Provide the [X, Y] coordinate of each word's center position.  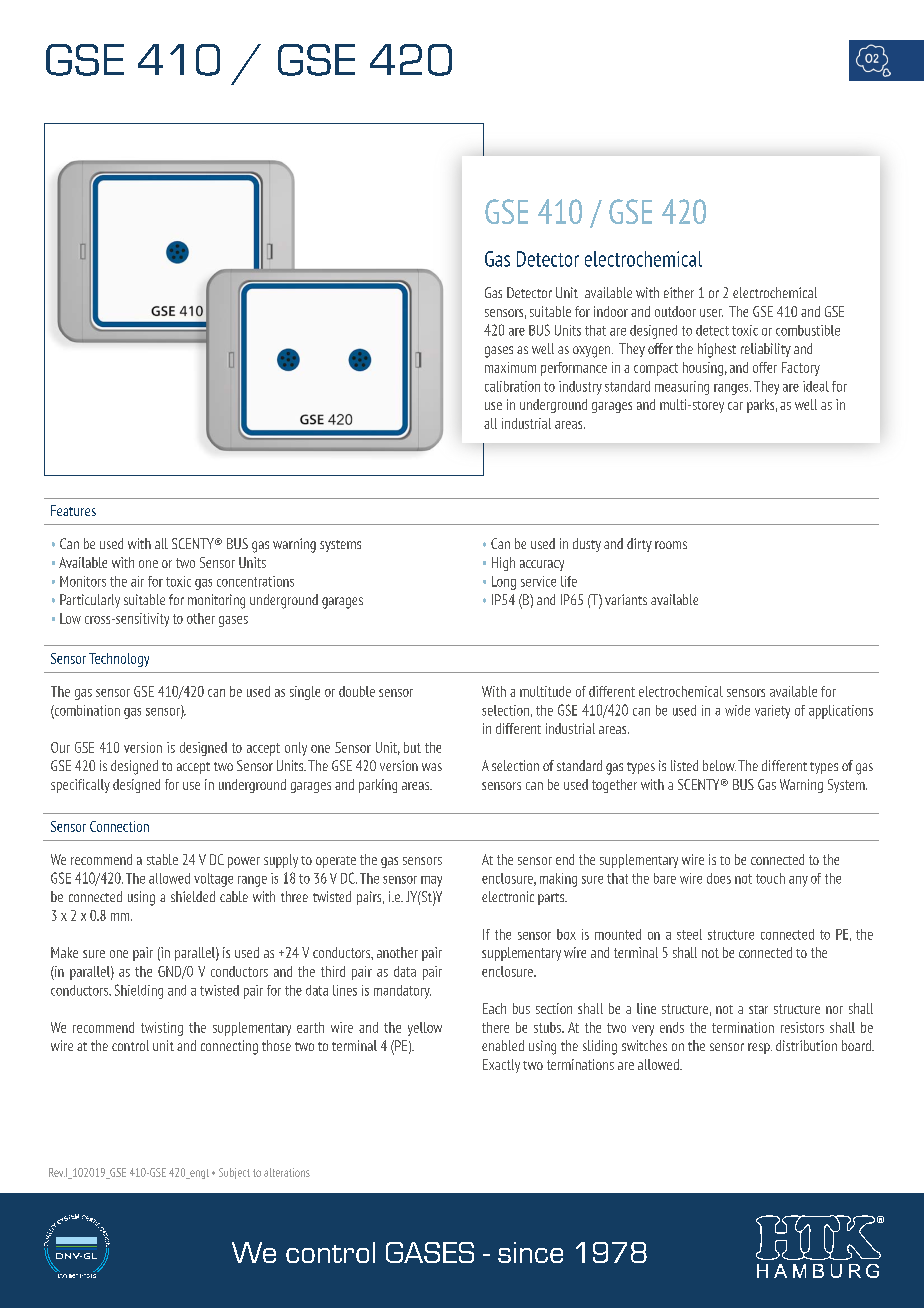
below [719, 765]
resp [760, 1048]
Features [73, 510]
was [432, 767]
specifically [80, 786]
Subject [234, 1173]
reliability [766, 350]
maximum [510, 367]
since [530, 1252]
